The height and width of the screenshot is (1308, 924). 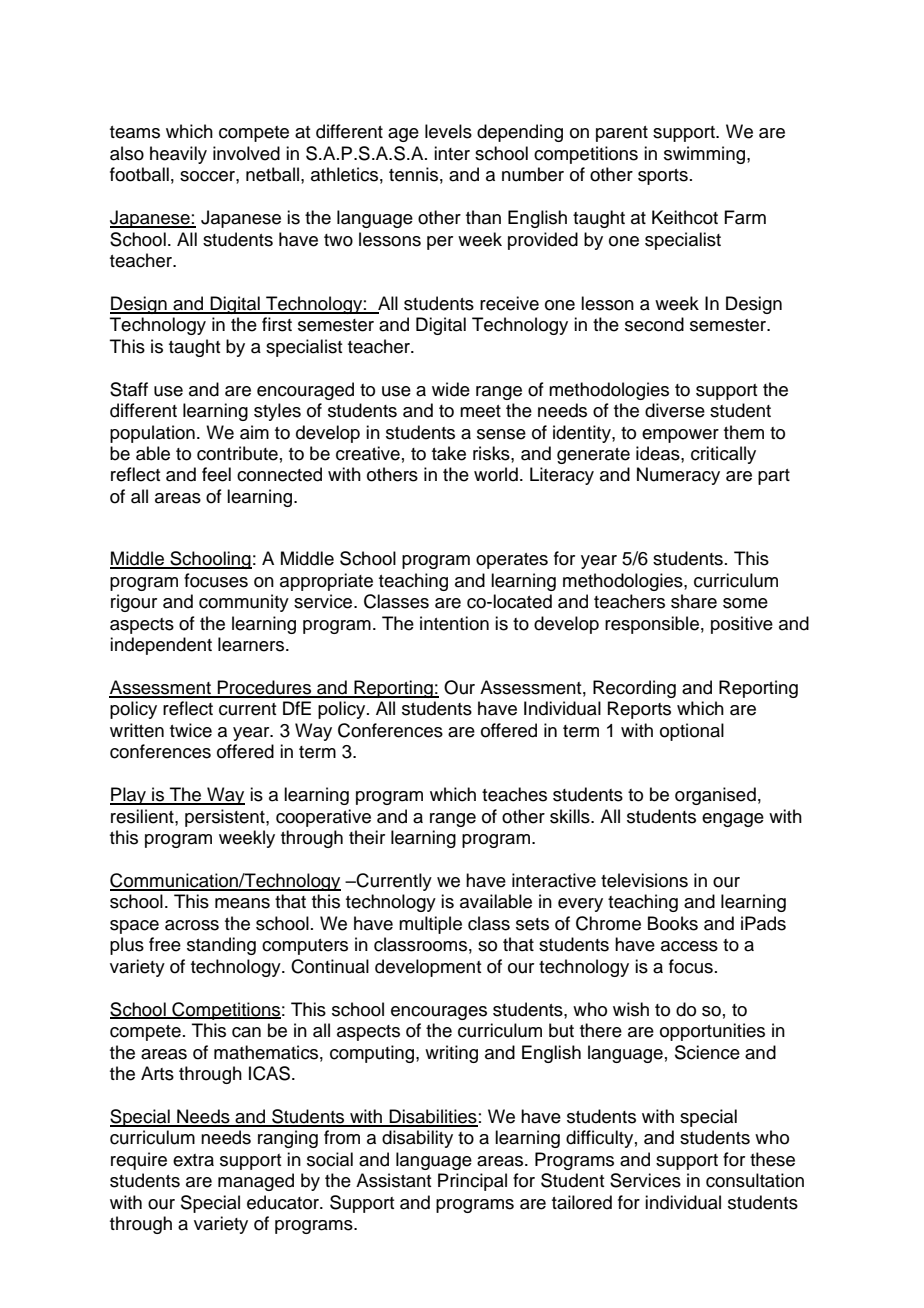 I want to click on consultation, so click(x=755, y=1180).
